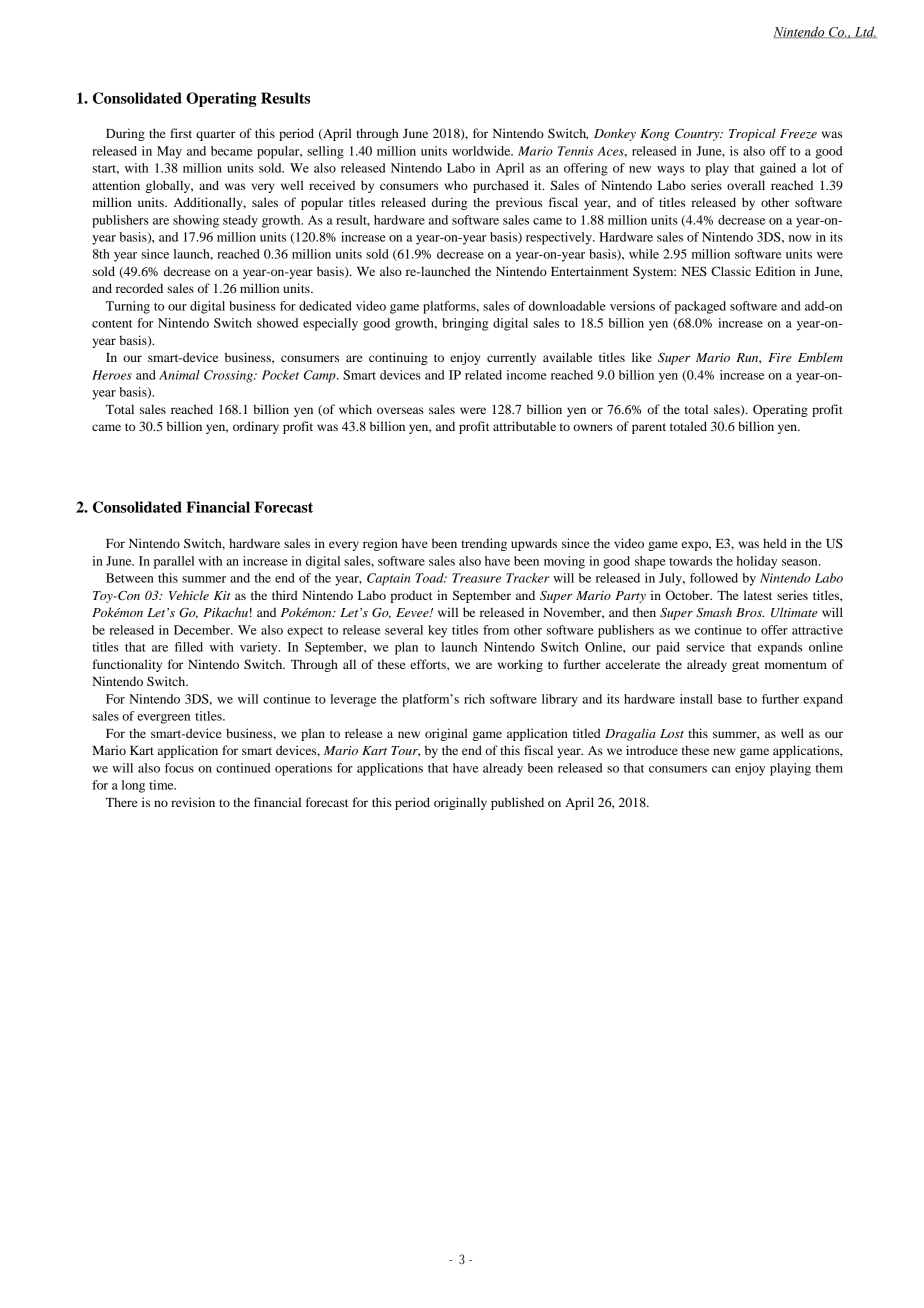 The height and width of the screenshot is (1308, 924). What do you see at coordinates (864, 32) in the screenshot?
I see `Ltd` at bounding box center [864, 32].
